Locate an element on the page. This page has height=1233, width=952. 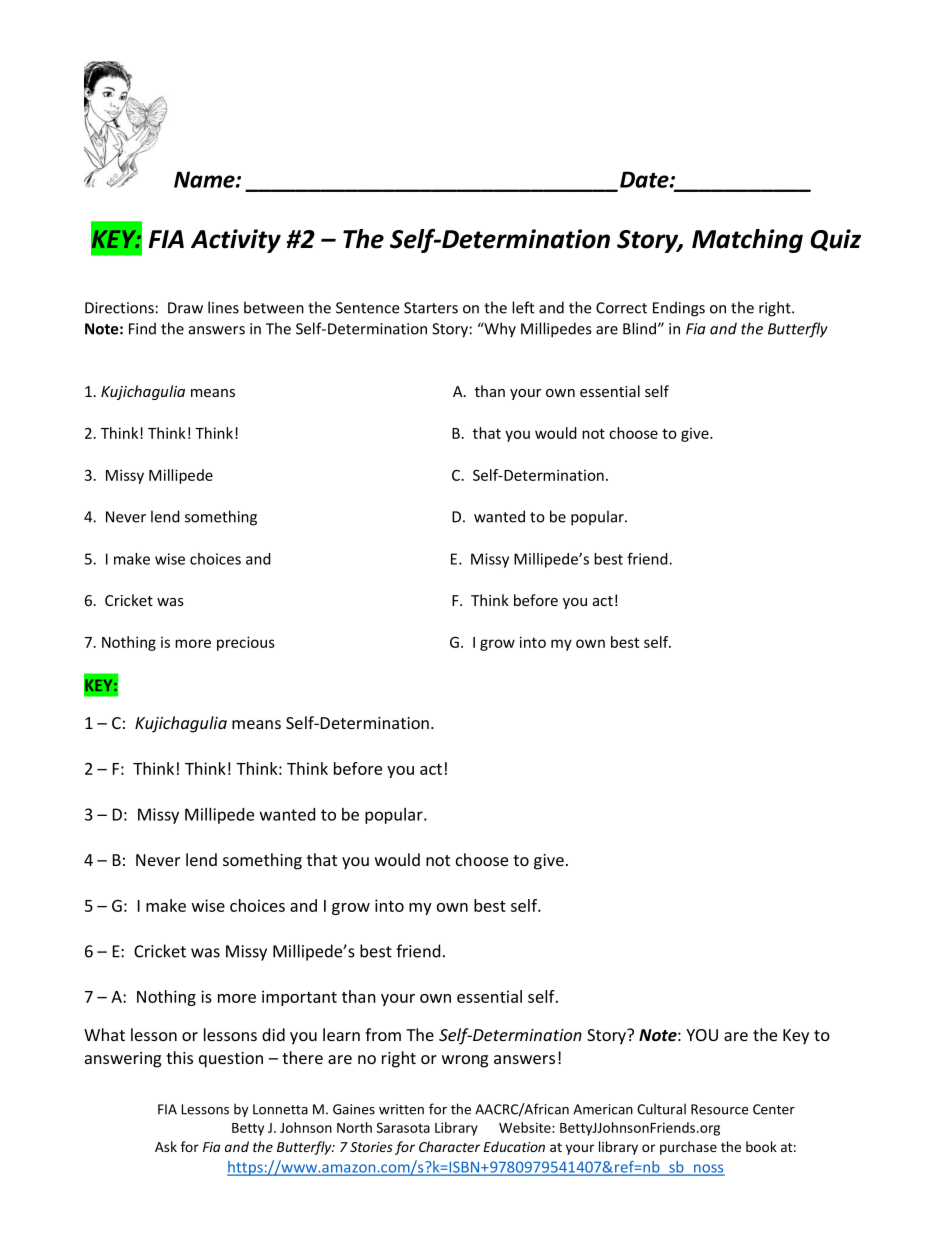
Starters is located at coordinates (431, 308).
